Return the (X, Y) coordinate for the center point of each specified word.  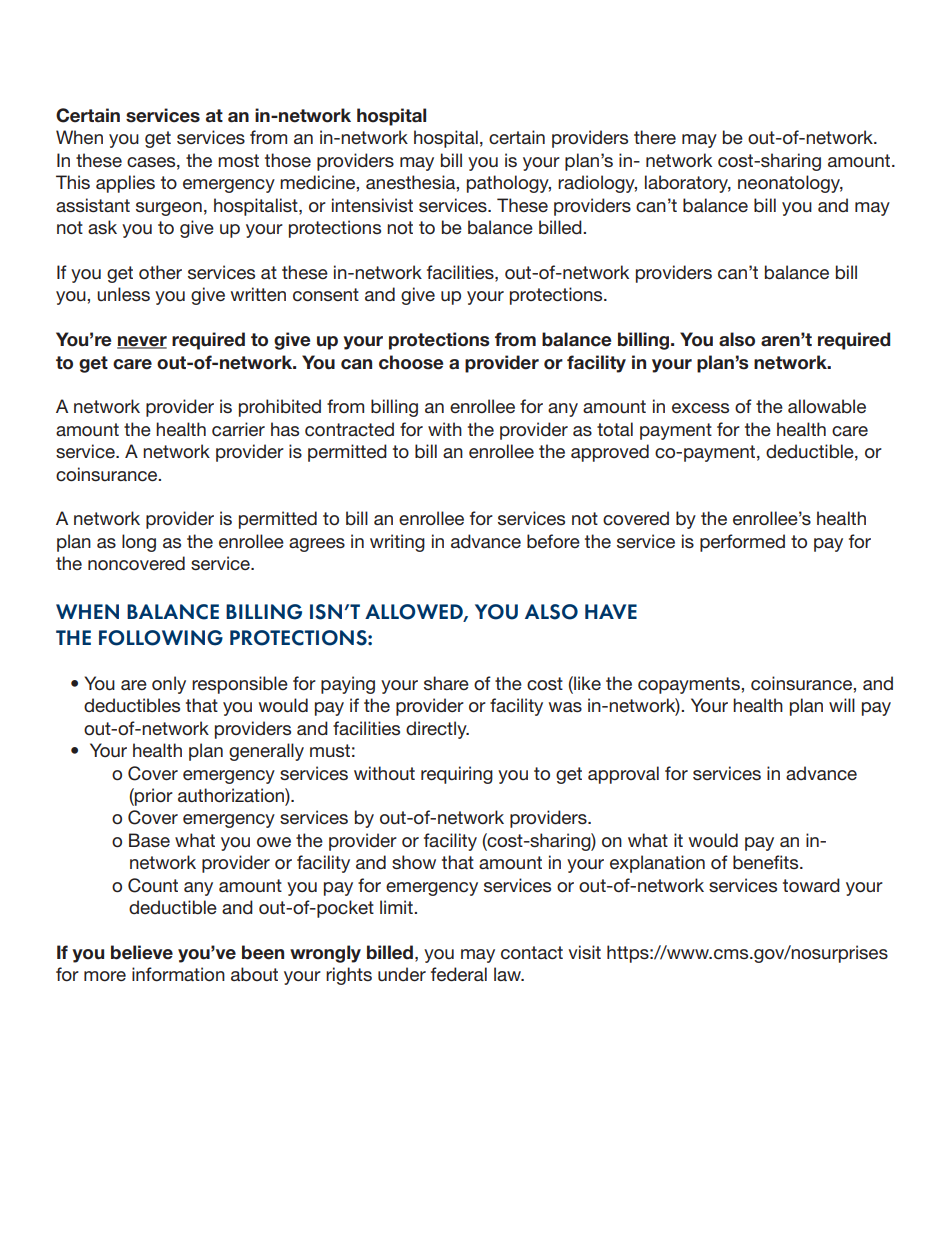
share (446, 683)
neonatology (790, 184)
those (288, 160)
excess (700, 408)
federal (459, 974)
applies (125, 184)
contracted (349, 429)
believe (142, 952)
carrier (238, 429)
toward (811, 885)
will (842, 705)
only (169, 685)
